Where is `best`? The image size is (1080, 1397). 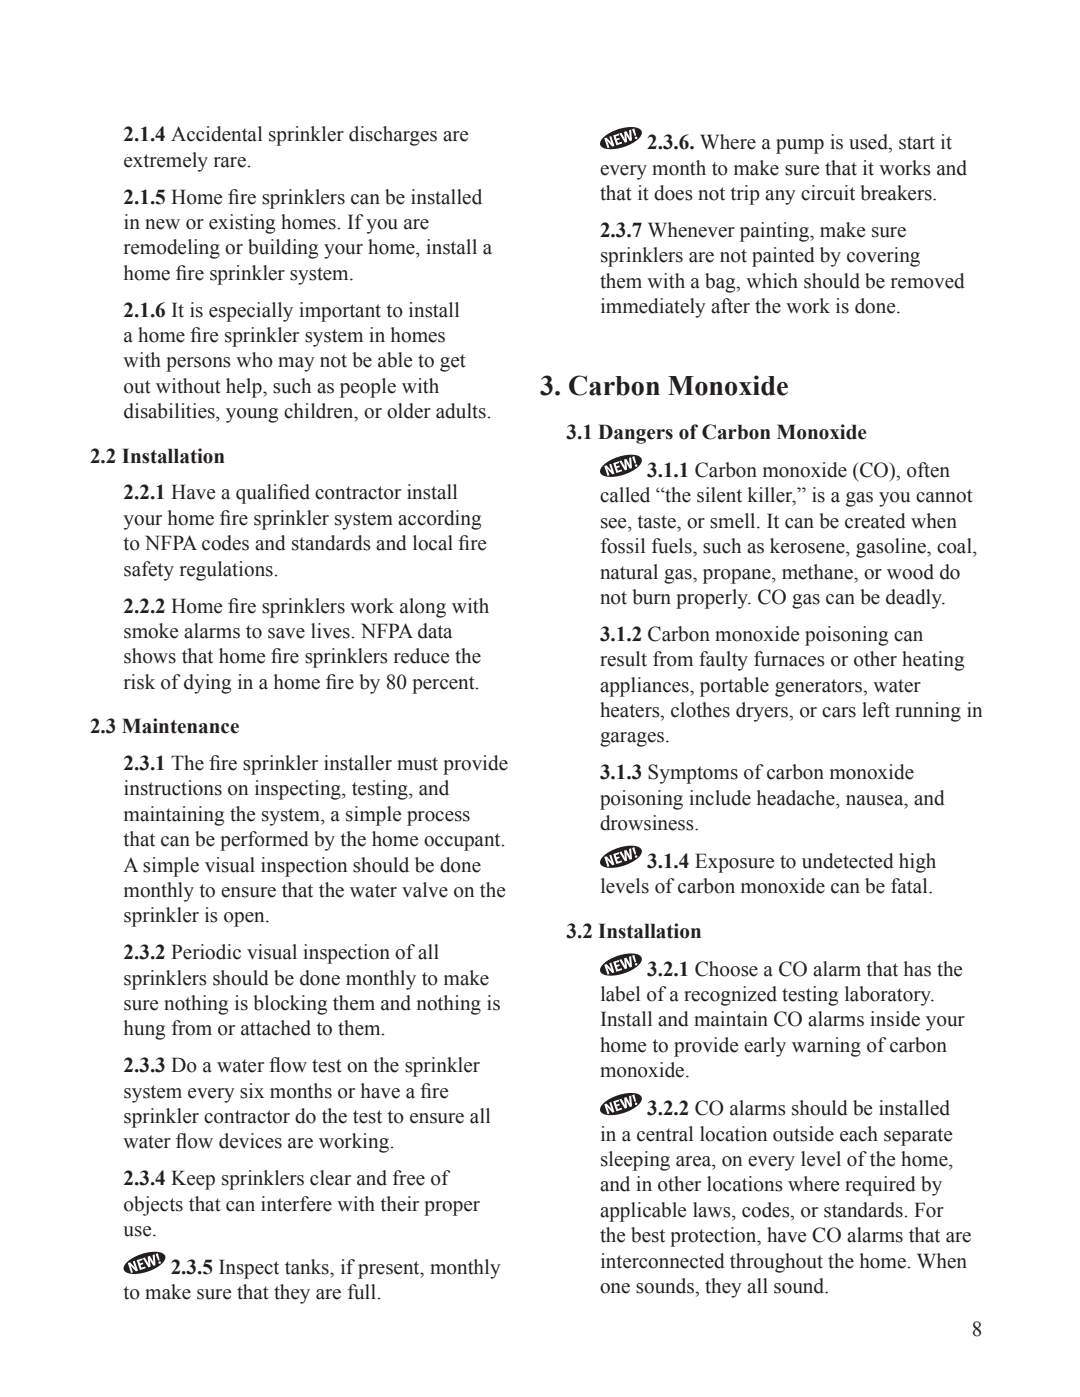
best is located at coordinates (648, 1235).
